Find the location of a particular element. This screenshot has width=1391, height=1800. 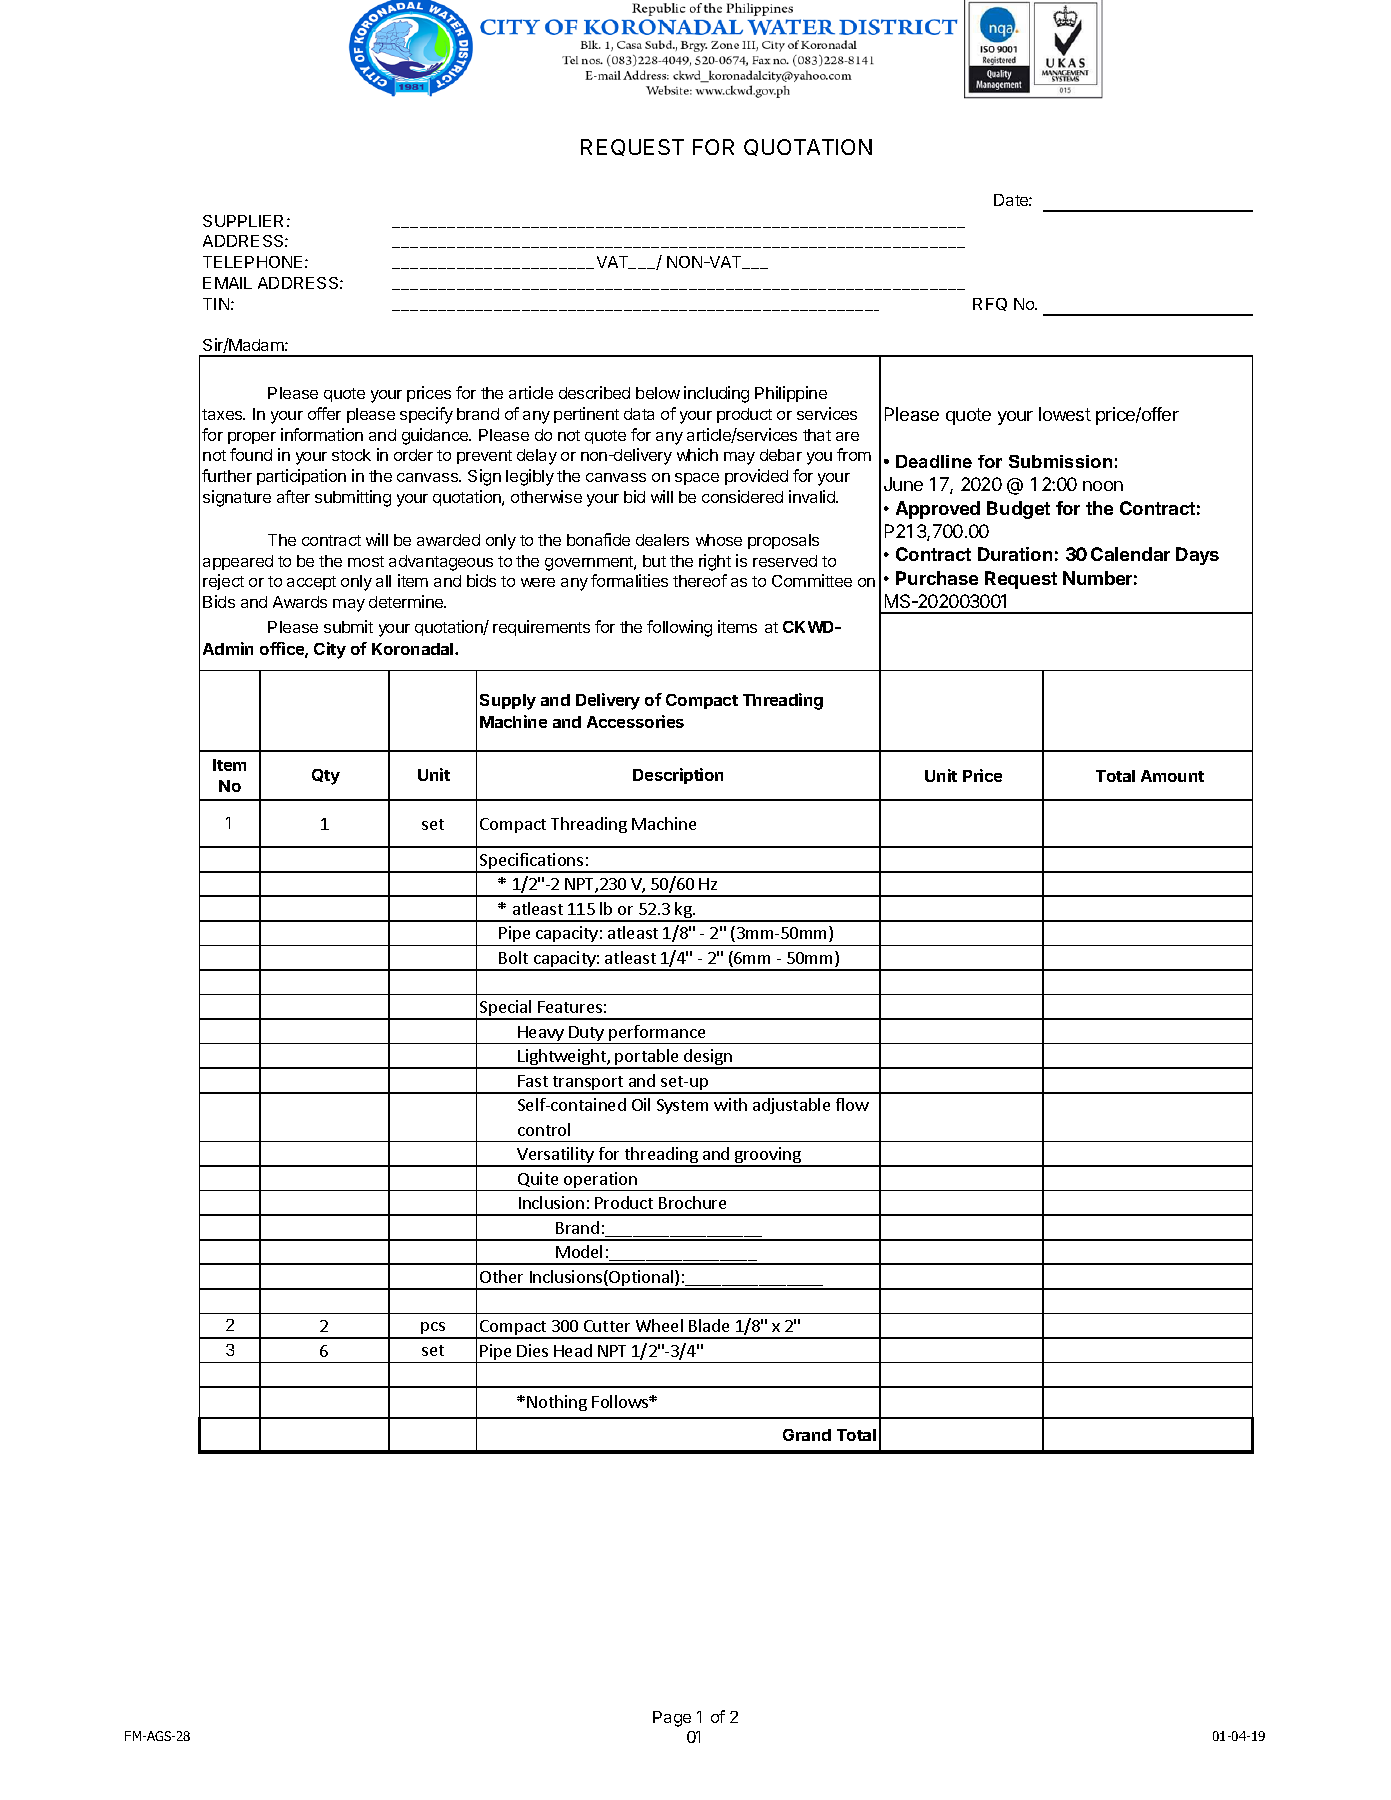

pcs is located at coordinates (434, 1330).
